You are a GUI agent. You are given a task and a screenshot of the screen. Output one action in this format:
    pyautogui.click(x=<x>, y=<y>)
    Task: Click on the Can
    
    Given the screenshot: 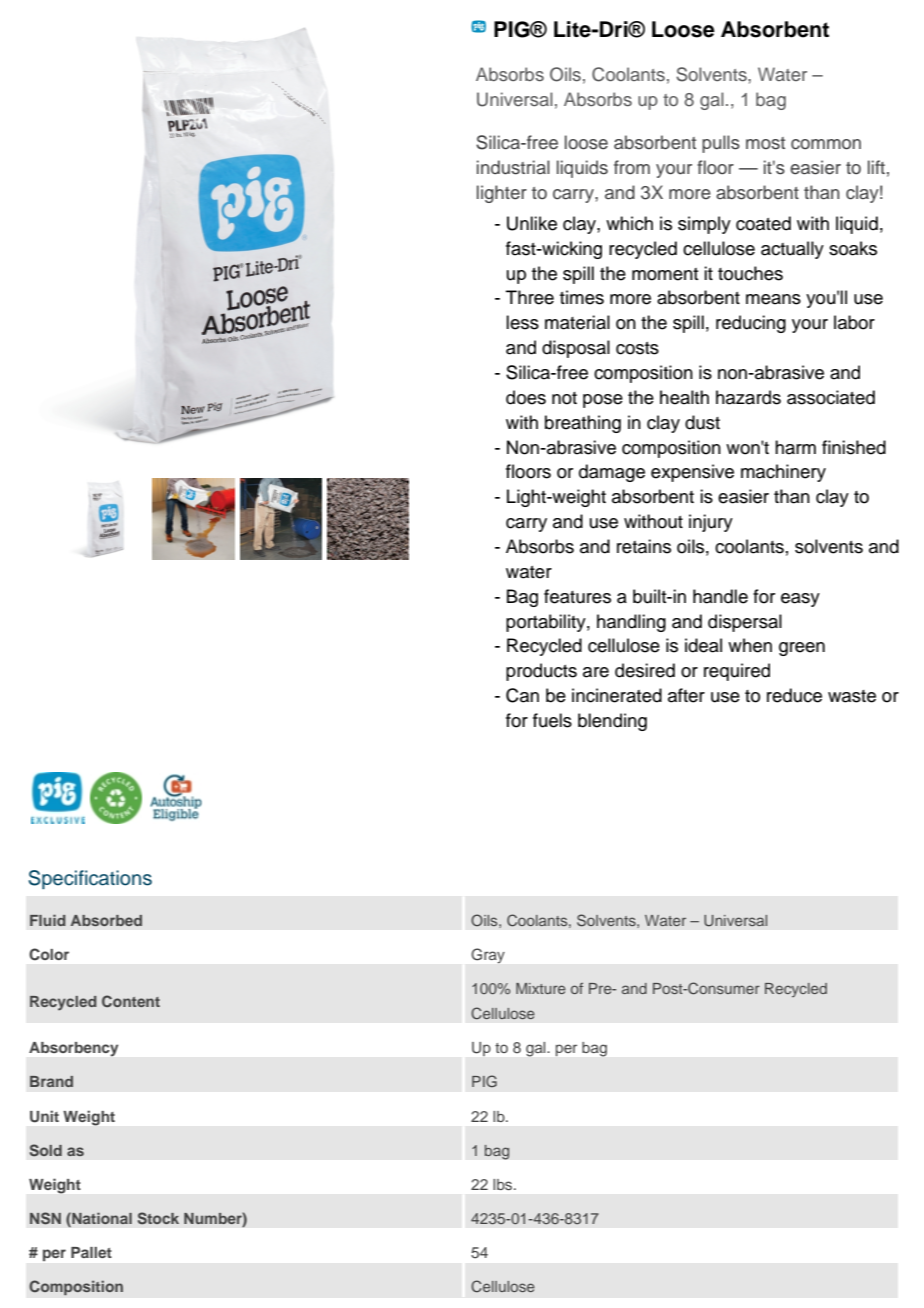 What is the action you would take?
    pyautogui.click(x=522, y=695)
